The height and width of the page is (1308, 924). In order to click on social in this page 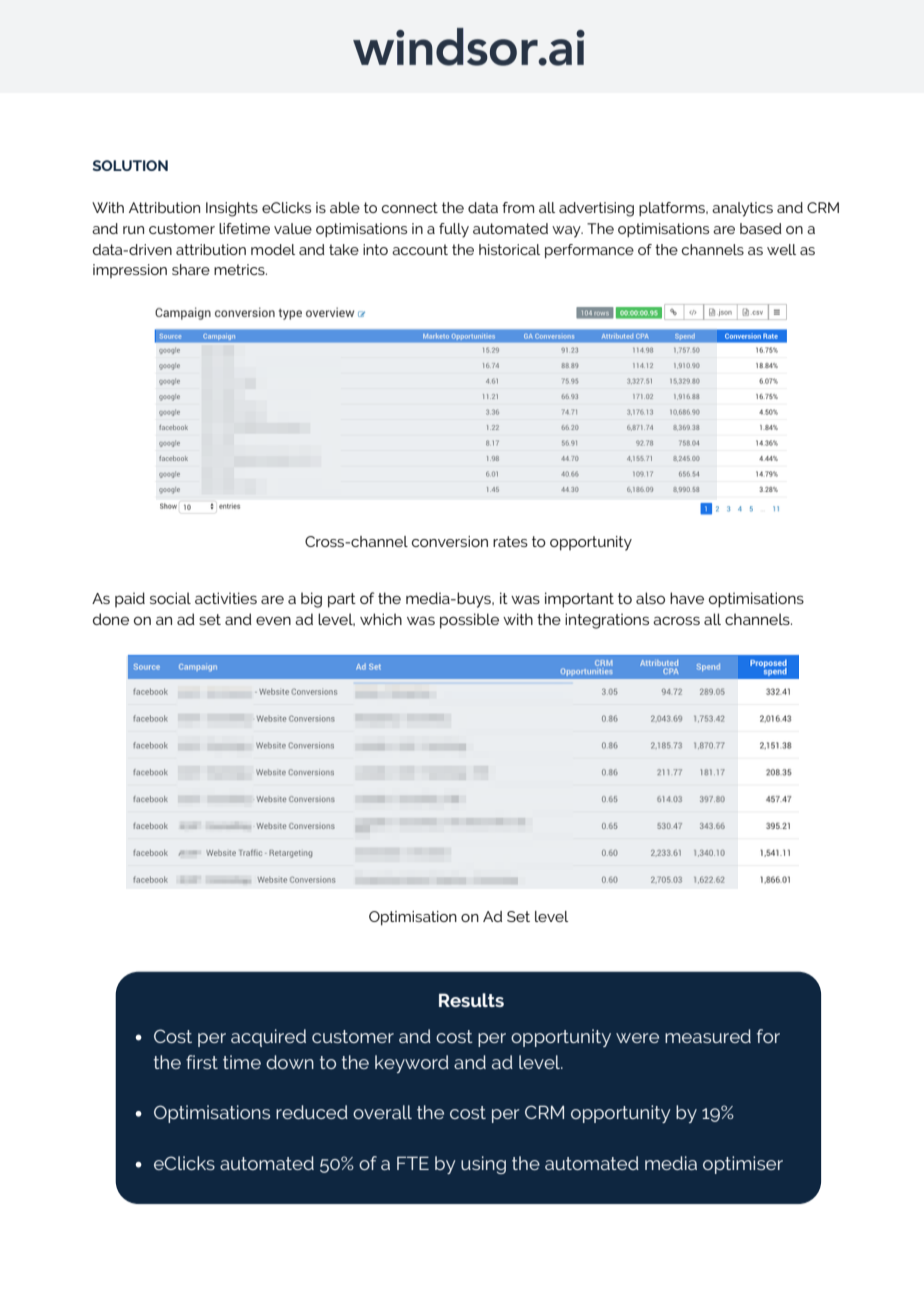, I will do `click(170, 598)`.
